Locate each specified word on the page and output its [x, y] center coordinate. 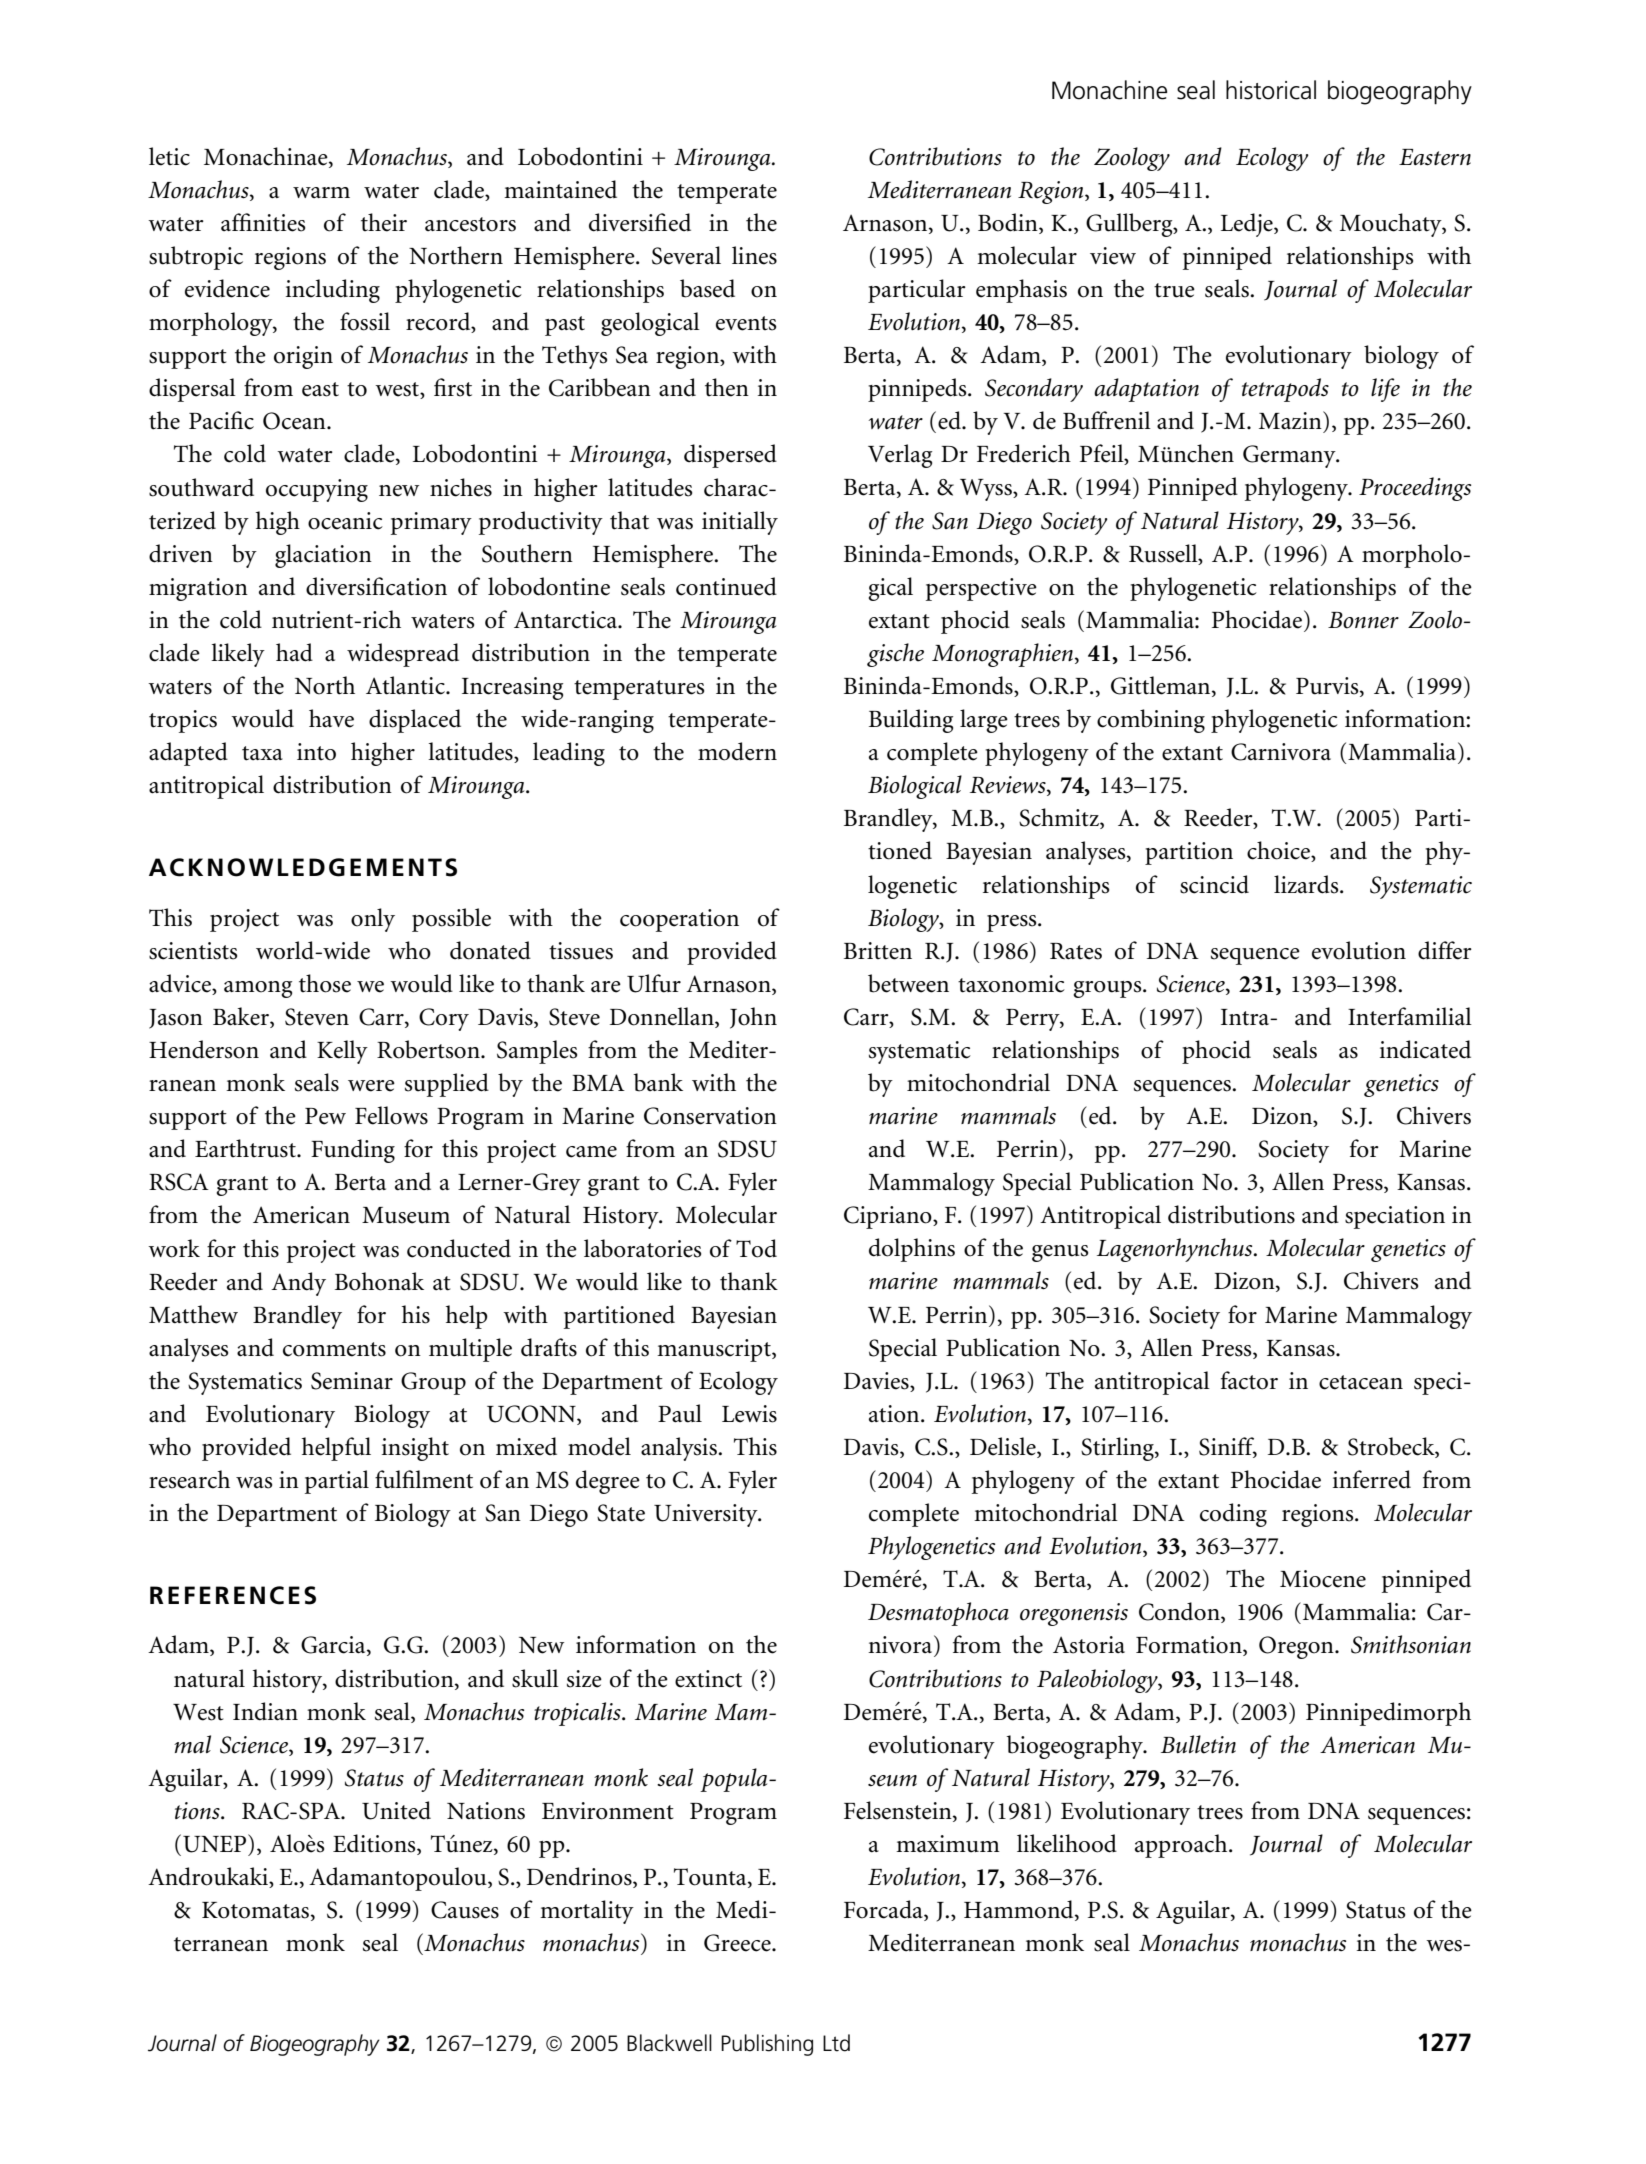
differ [1445, 950]
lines [754, 255]
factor [1249, 1380]
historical [1271, 90]
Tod [756, 1248]
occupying [317, 490]
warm [321, 192]
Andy [298, 1284]
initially [740, 523]
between [908, 983]
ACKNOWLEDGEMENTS [303, 867]
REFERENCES [233, 1595]
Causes [465, 1910]
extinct [708, 1679]
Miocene [1323, 1579]
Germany [1290, 456]
